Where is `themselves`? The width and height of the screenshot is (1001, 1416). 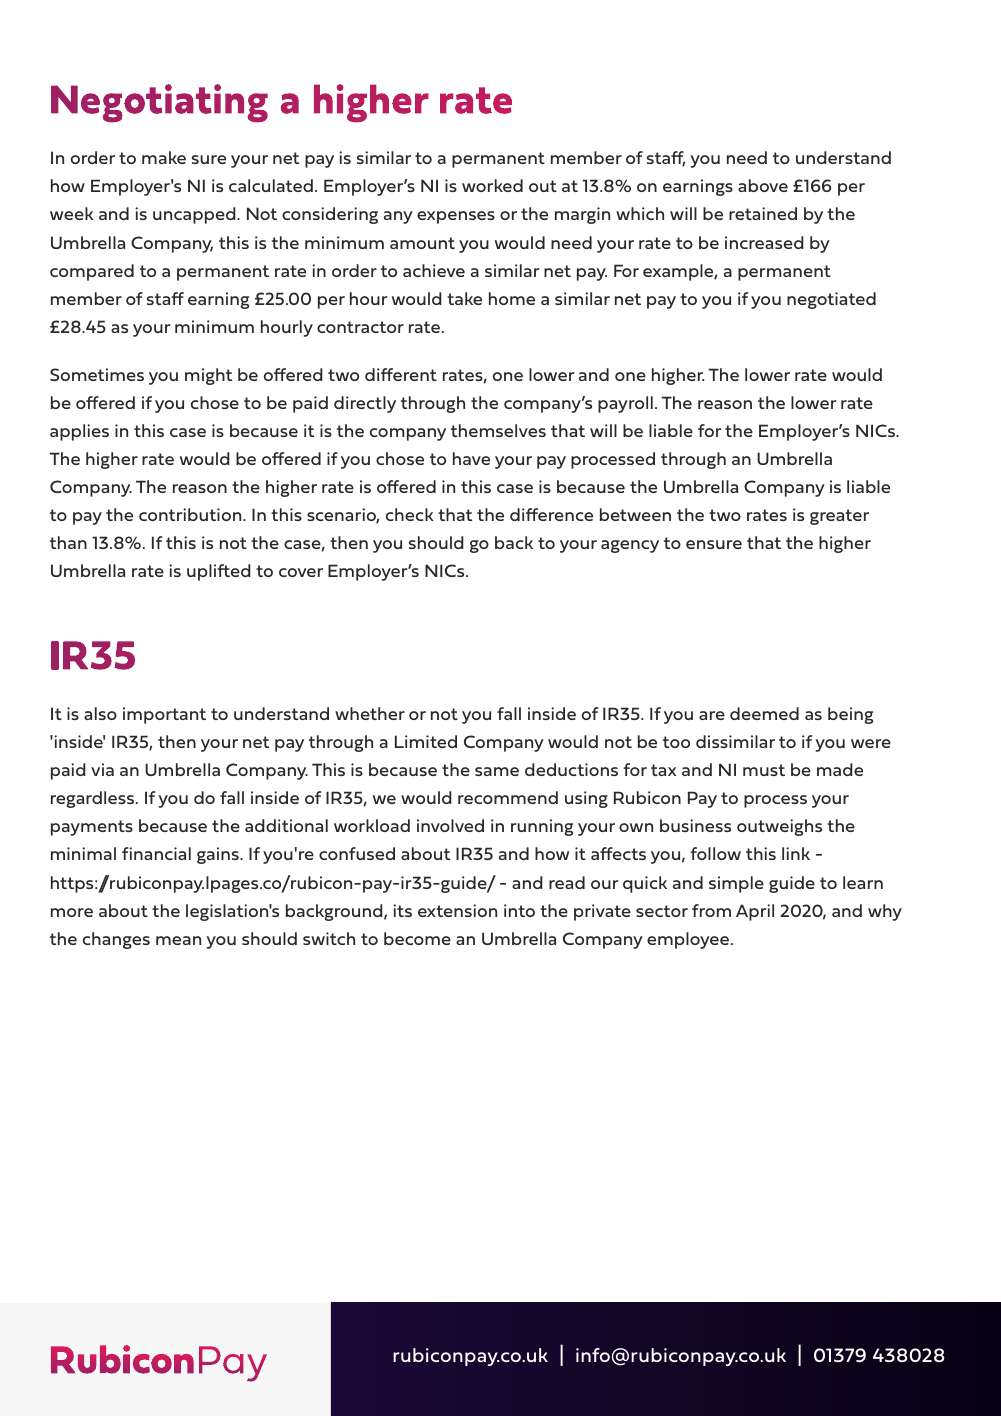 themselves is located at coordinates (498, 430).
